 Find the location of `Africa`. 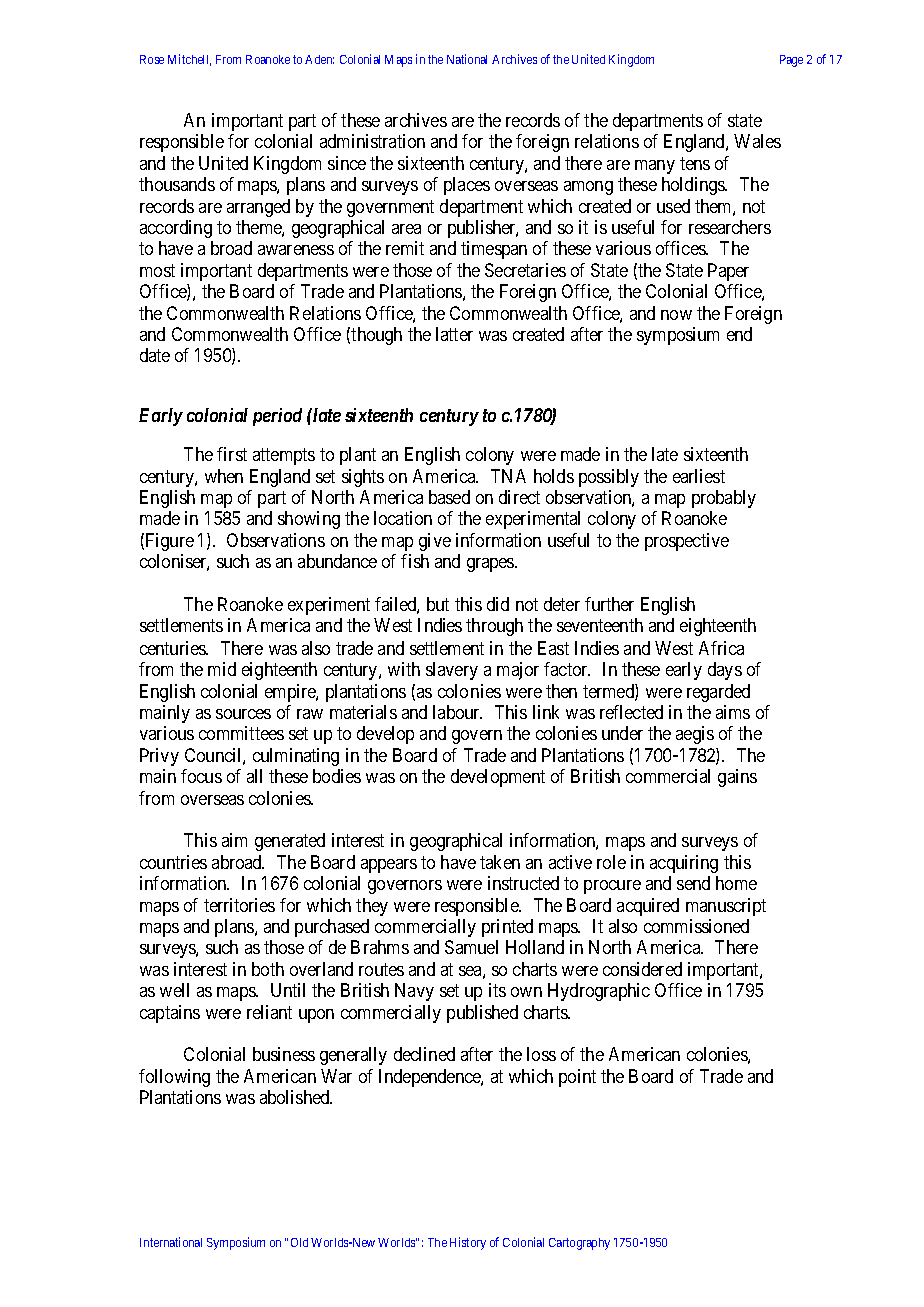

Africa is located at coordinates (721, 648).
